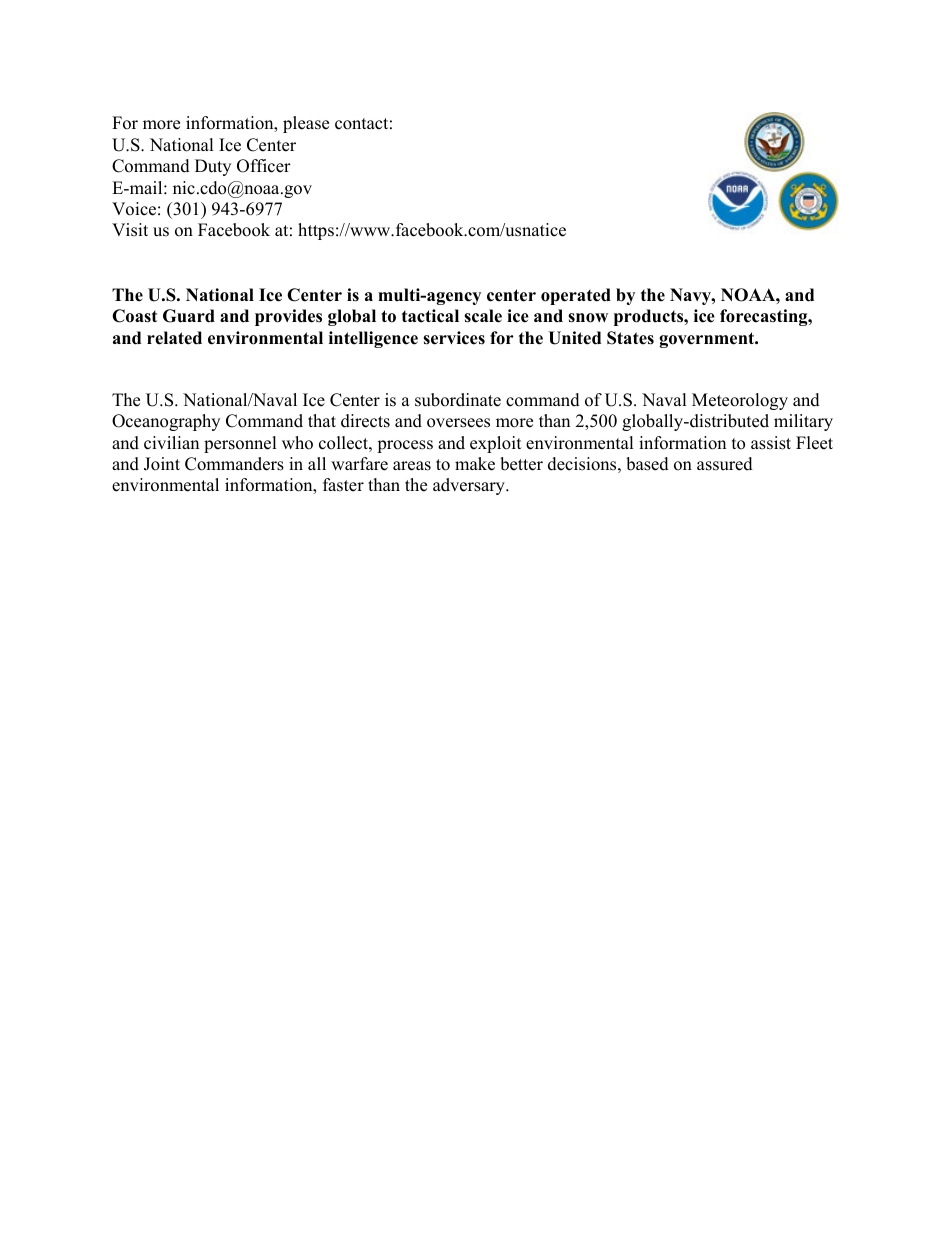 The width and height of the screenshot is (952, 1233). What do you see at coordinates (264, 166) in the screenshot?
I see `Officer` at bounding box center [264, 166].
